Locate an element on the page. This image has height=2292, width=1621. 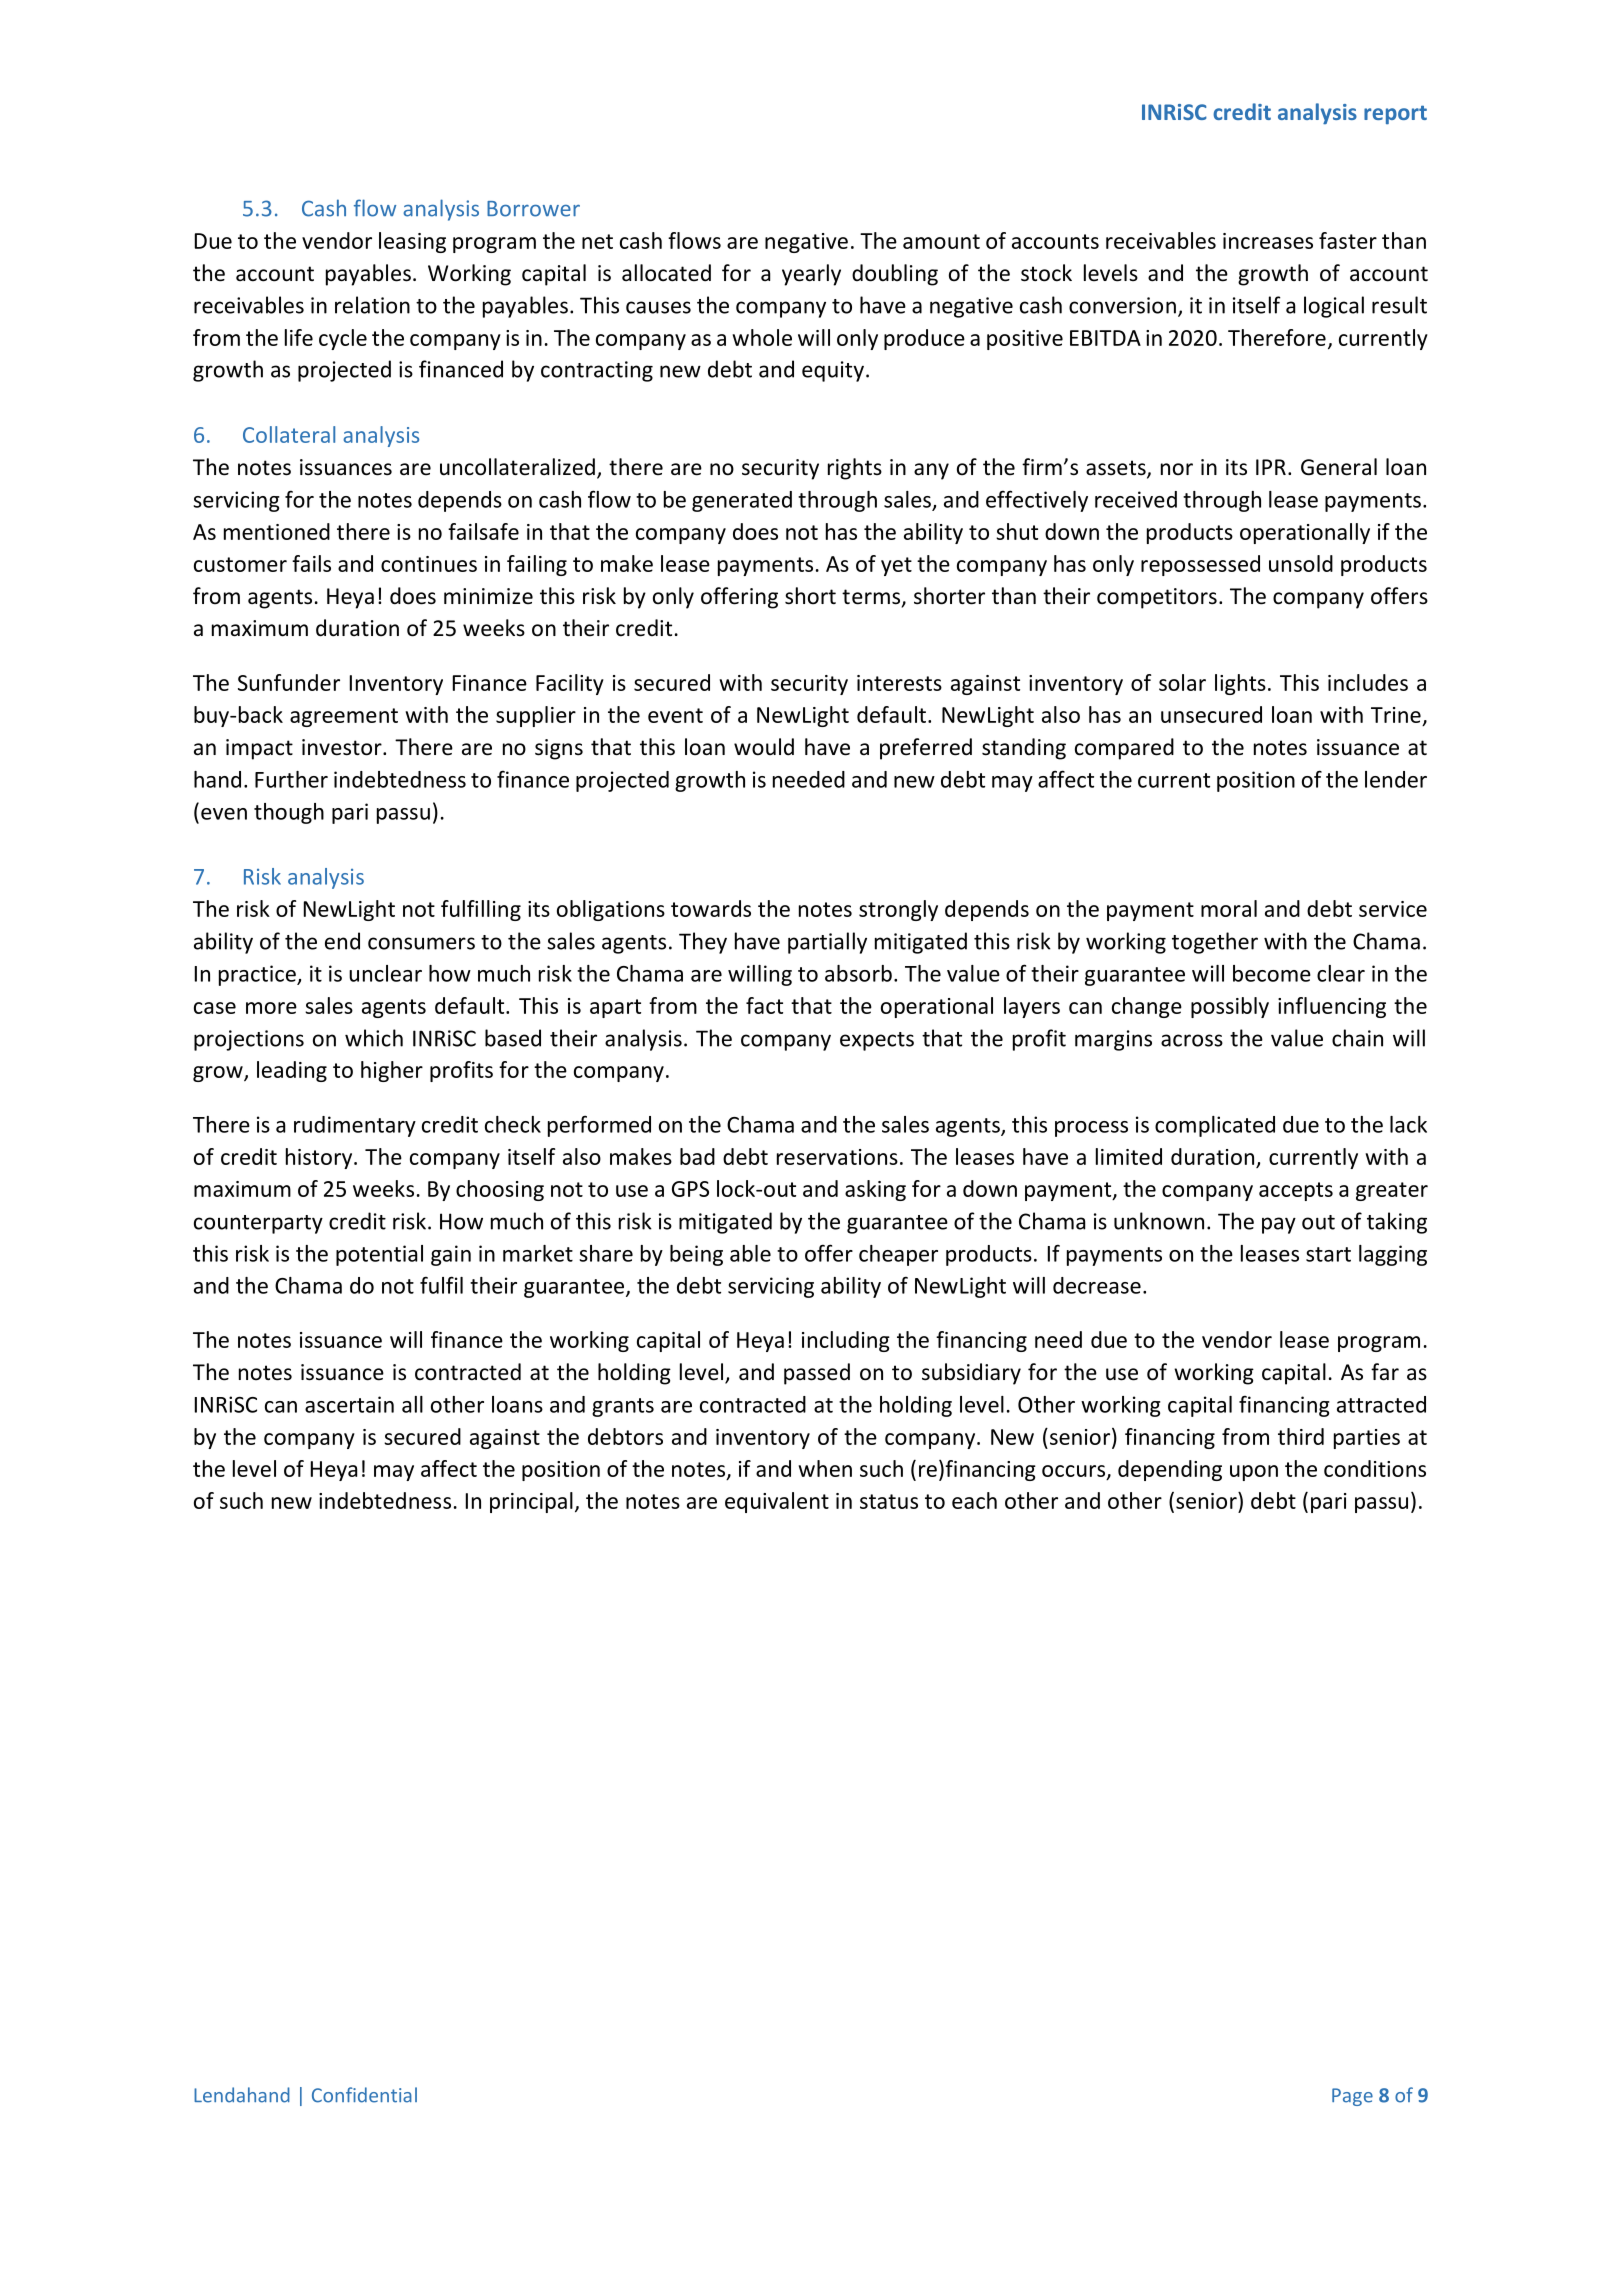
reservations is located at coordinates (837, 1157).
